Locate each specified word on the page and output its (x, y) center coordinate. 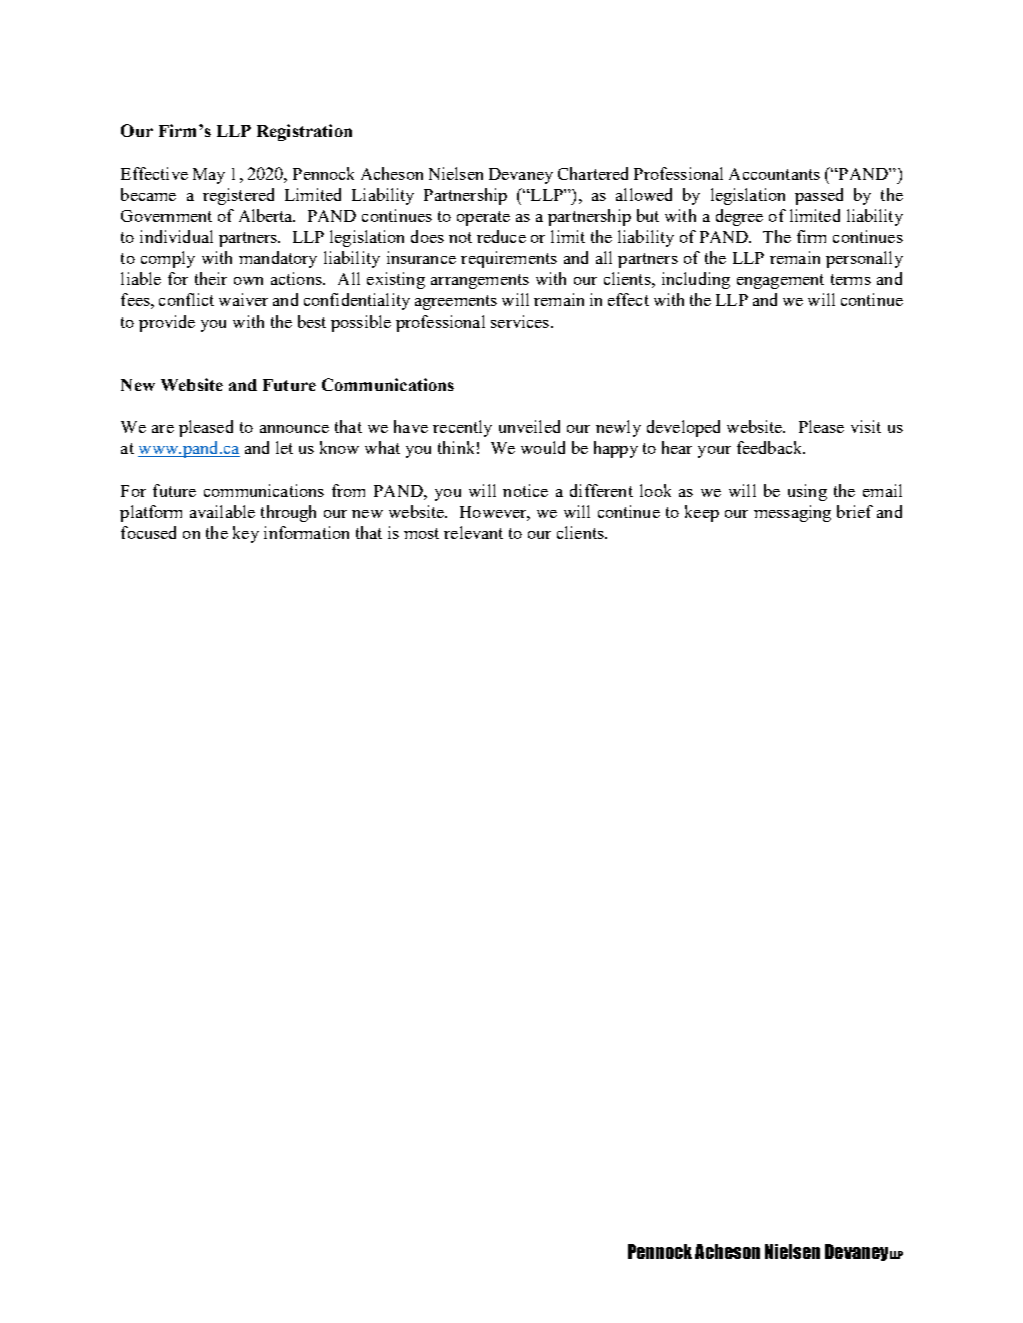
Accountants (774, 174)
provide (167, 323)
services (520, 321)
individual (176, 236)
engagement (780, 281)
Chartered (593, 173)
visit (866, 426)
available (222, 511)
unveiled (529, 426)
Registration (304, 132)
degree (739, 217)
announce (294, 429)
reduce (501, 236)
